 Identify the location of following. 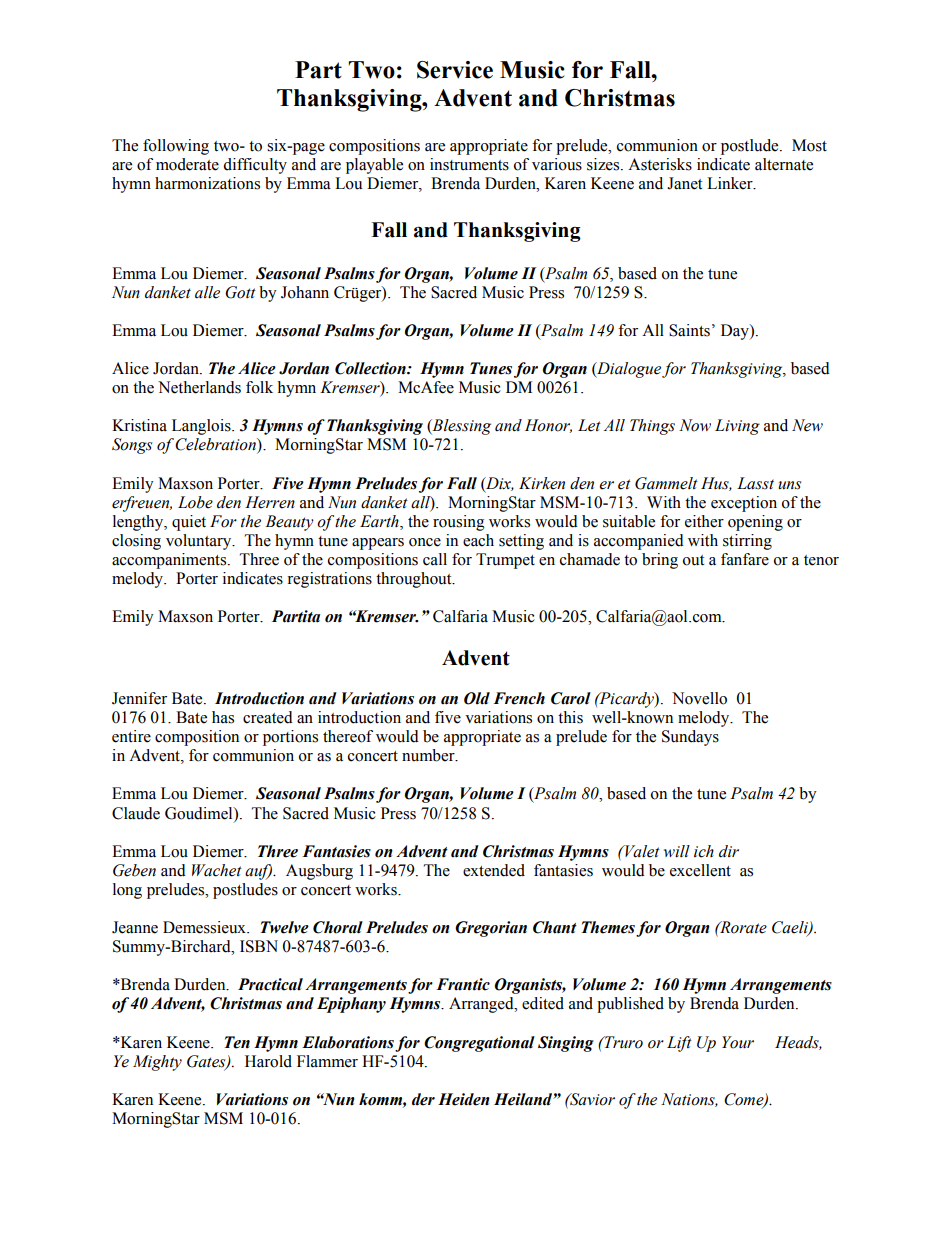
(176, 147).
